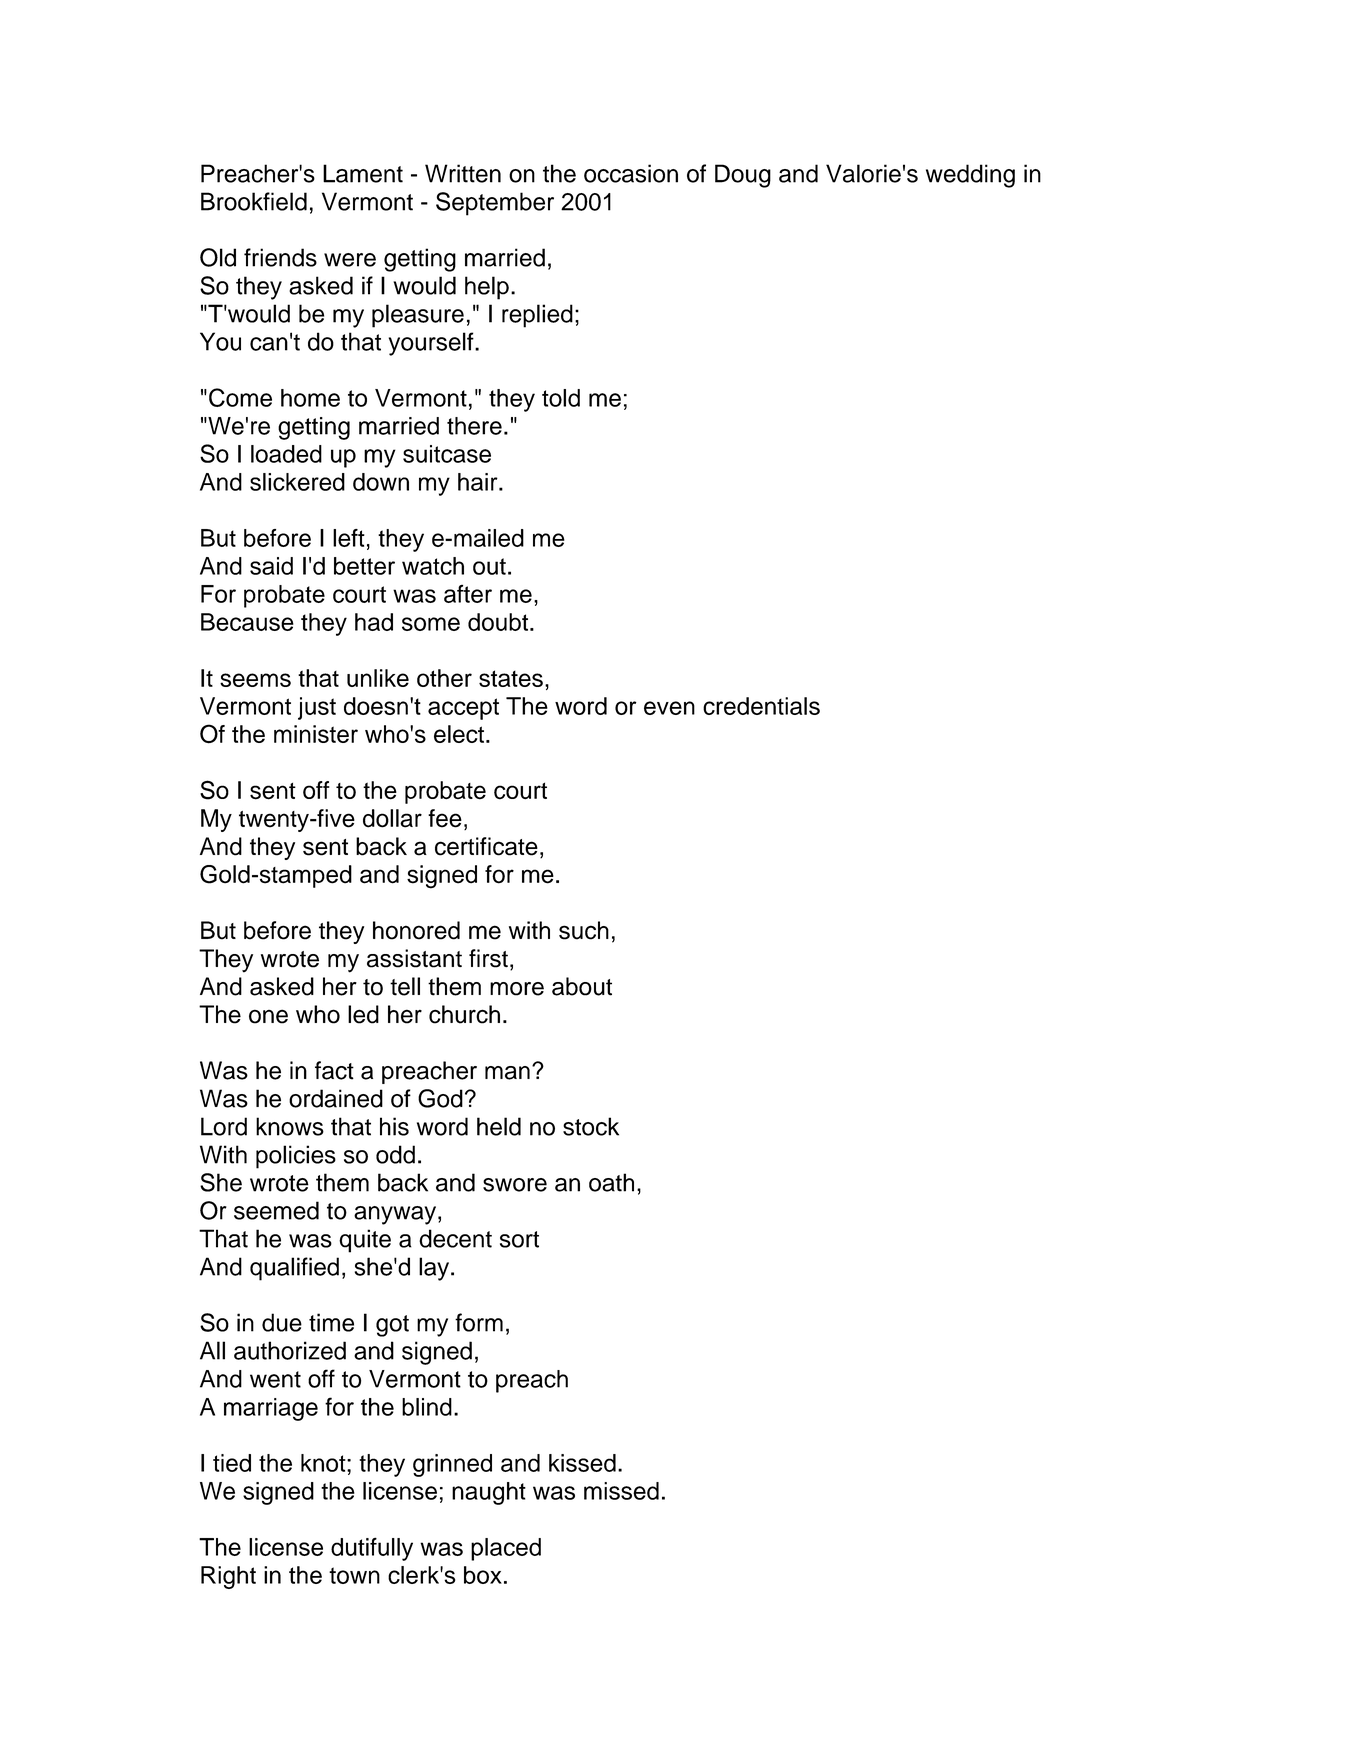 Image resolution: width=1356 pixels, height=1755 pixels. Describe the element at coordinates (631, 173) in the screenshot. I see `occasion` at that location.
